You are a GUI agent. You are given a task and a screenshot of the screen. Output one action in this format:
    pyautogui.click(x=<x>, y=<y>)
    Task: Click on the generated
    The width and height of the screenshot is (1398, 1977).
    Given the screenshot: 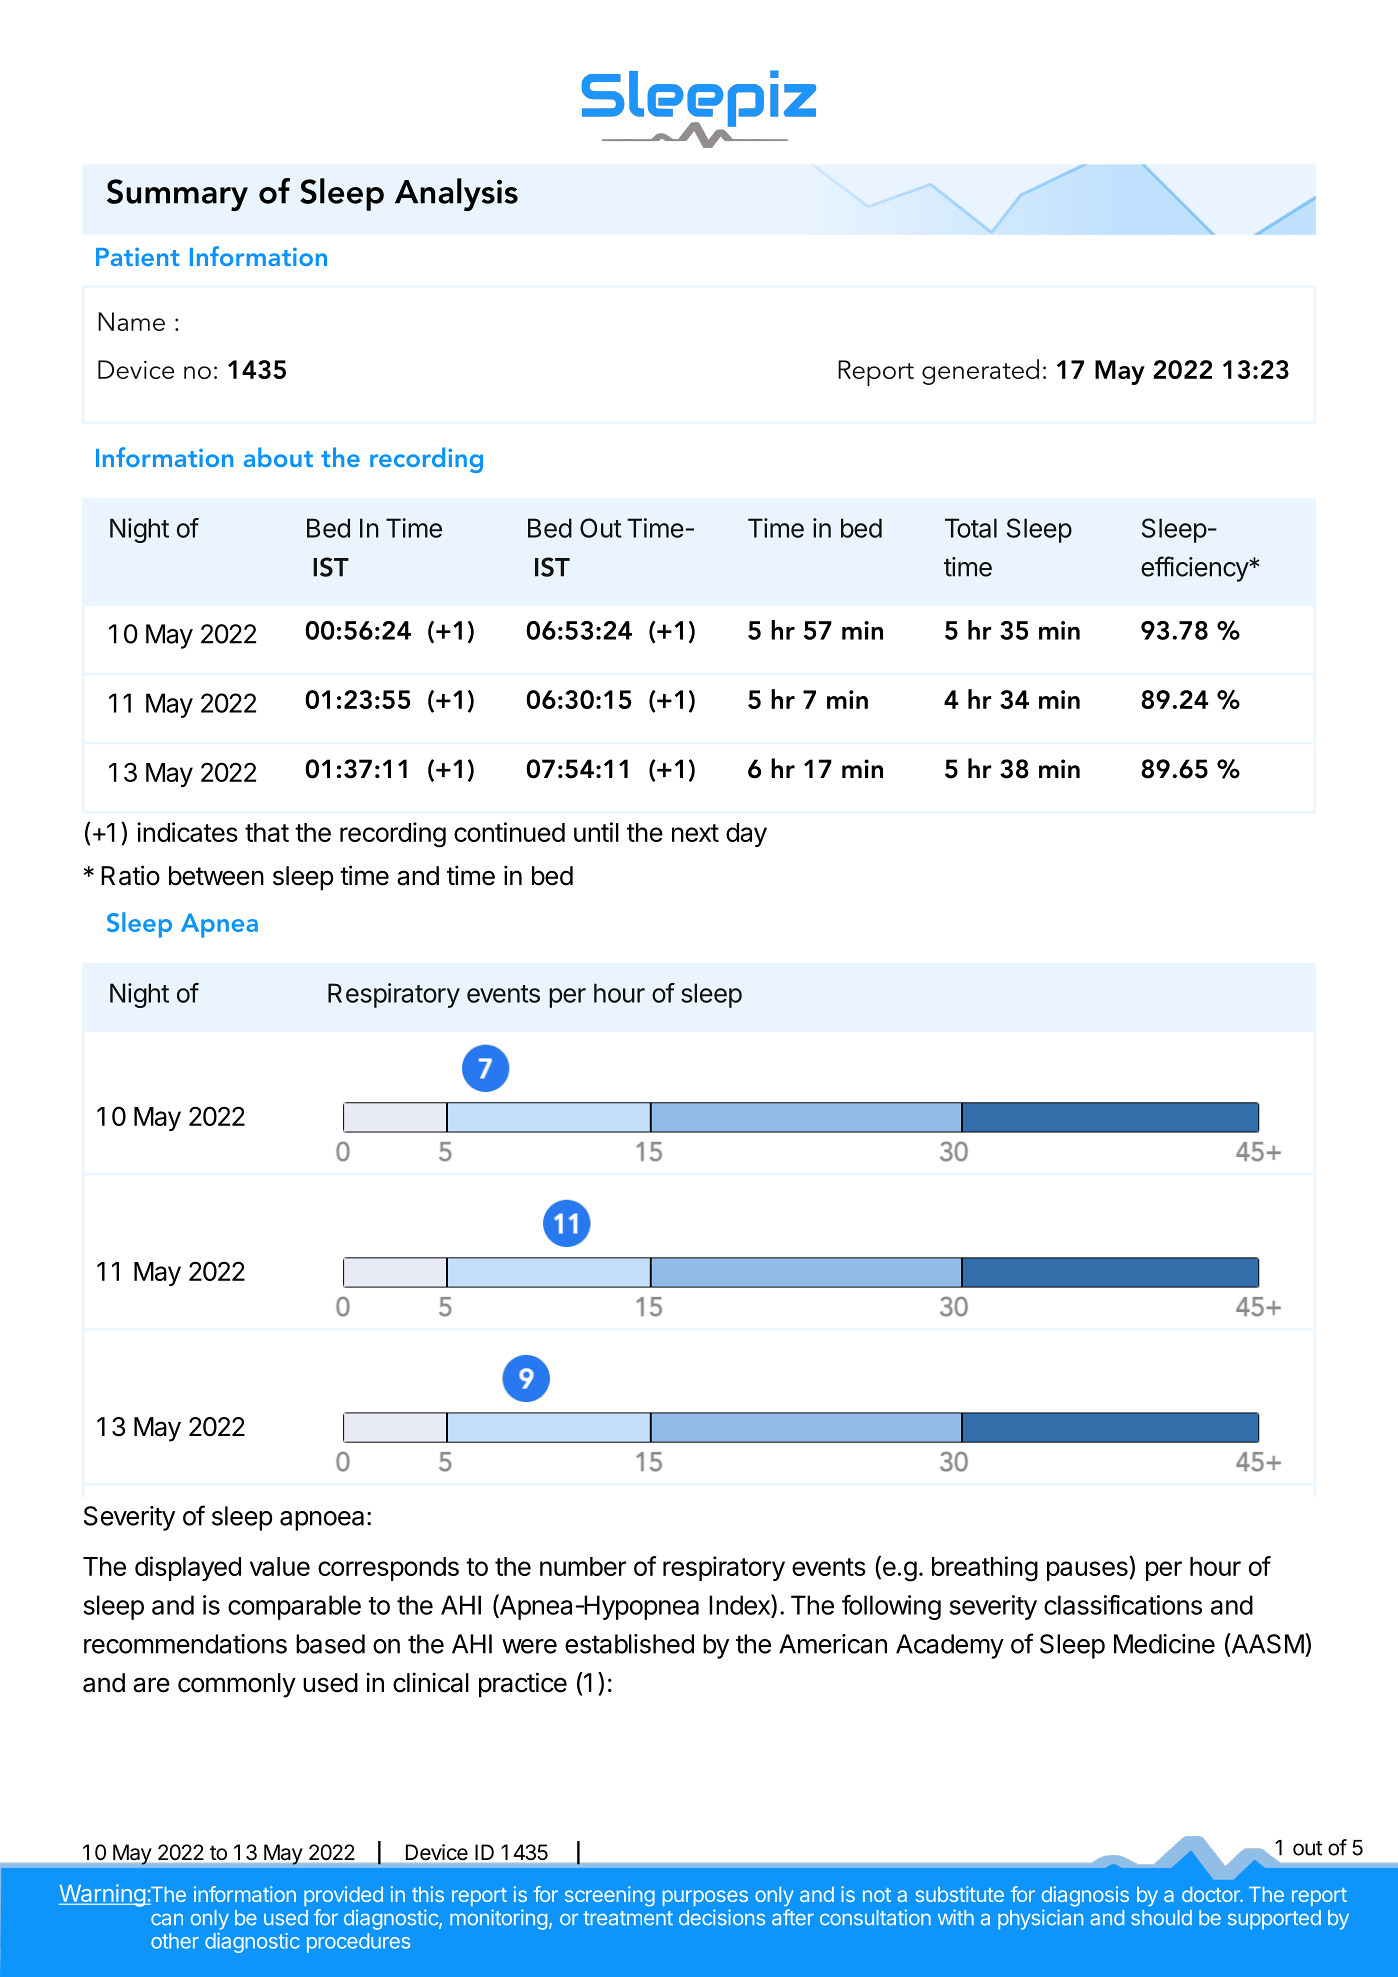 What is the action you would take?
    pyautogui.click(x=980, y=372)
